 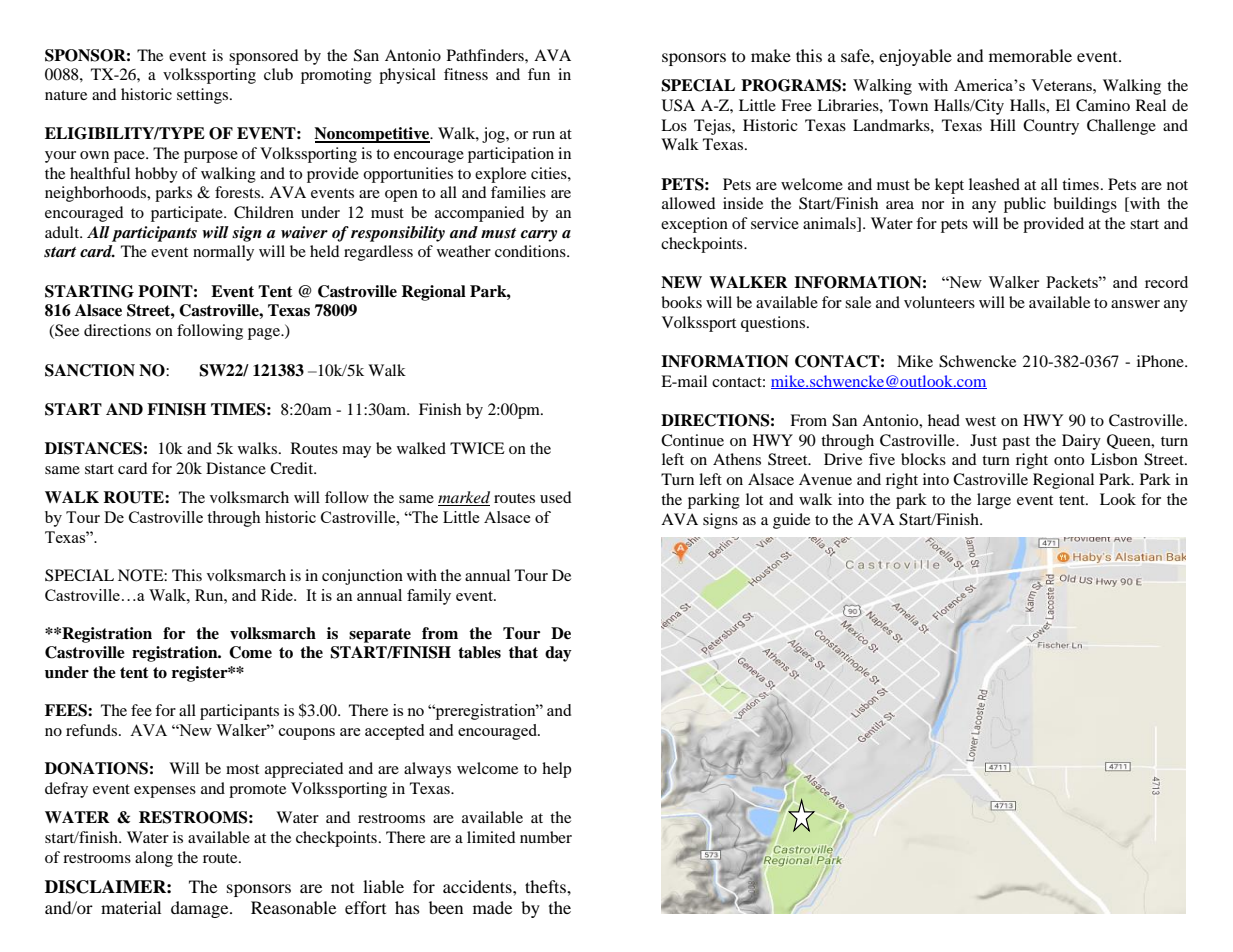 What do you see at coordinates (204, 96) in the screenshot?
I see `settings` at bounding box center [204, 96].
